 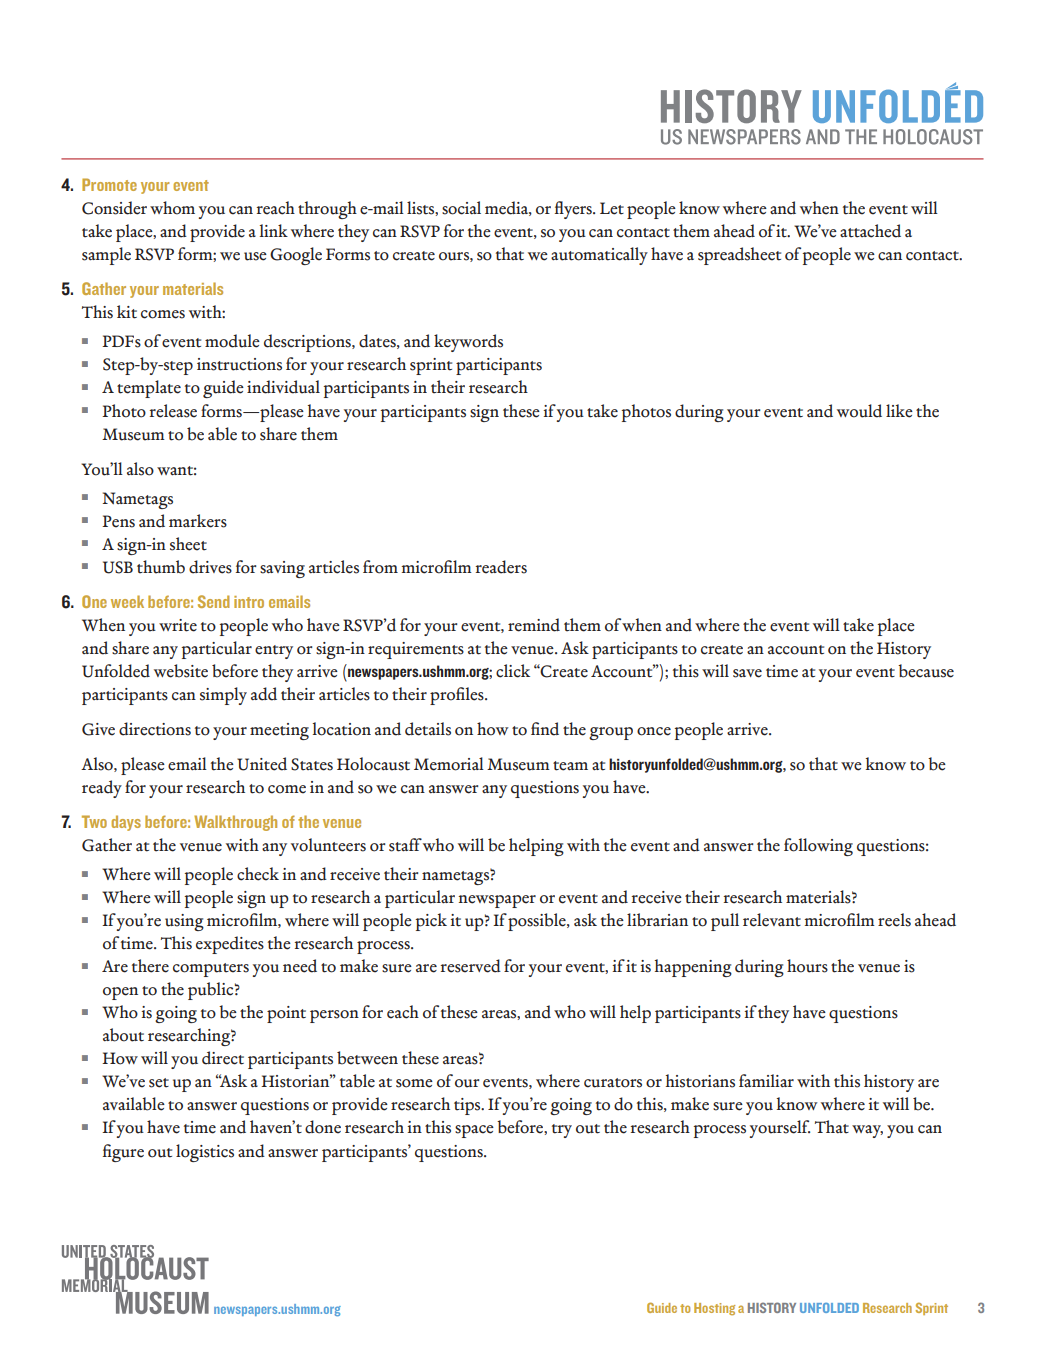 What do you see at coordinates (747, 673) in the image?
I see `save` at bounding box center [747, 673].
